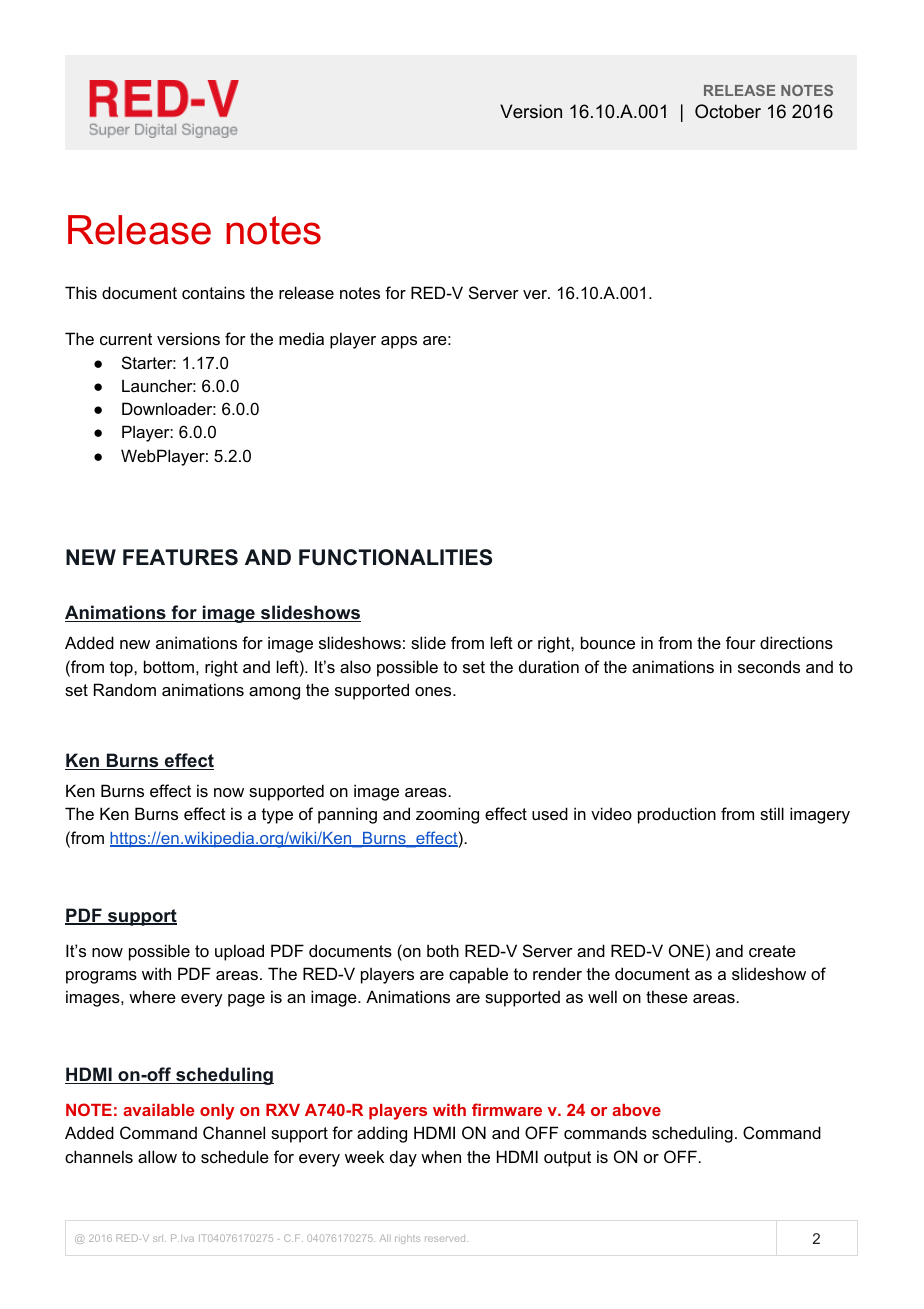 Image resolution: width=924 pixels, height=1309 pixels. What do you see at coordinates (636, 1110) in the image?
I see `above` at bounding box center [636, 1110].
